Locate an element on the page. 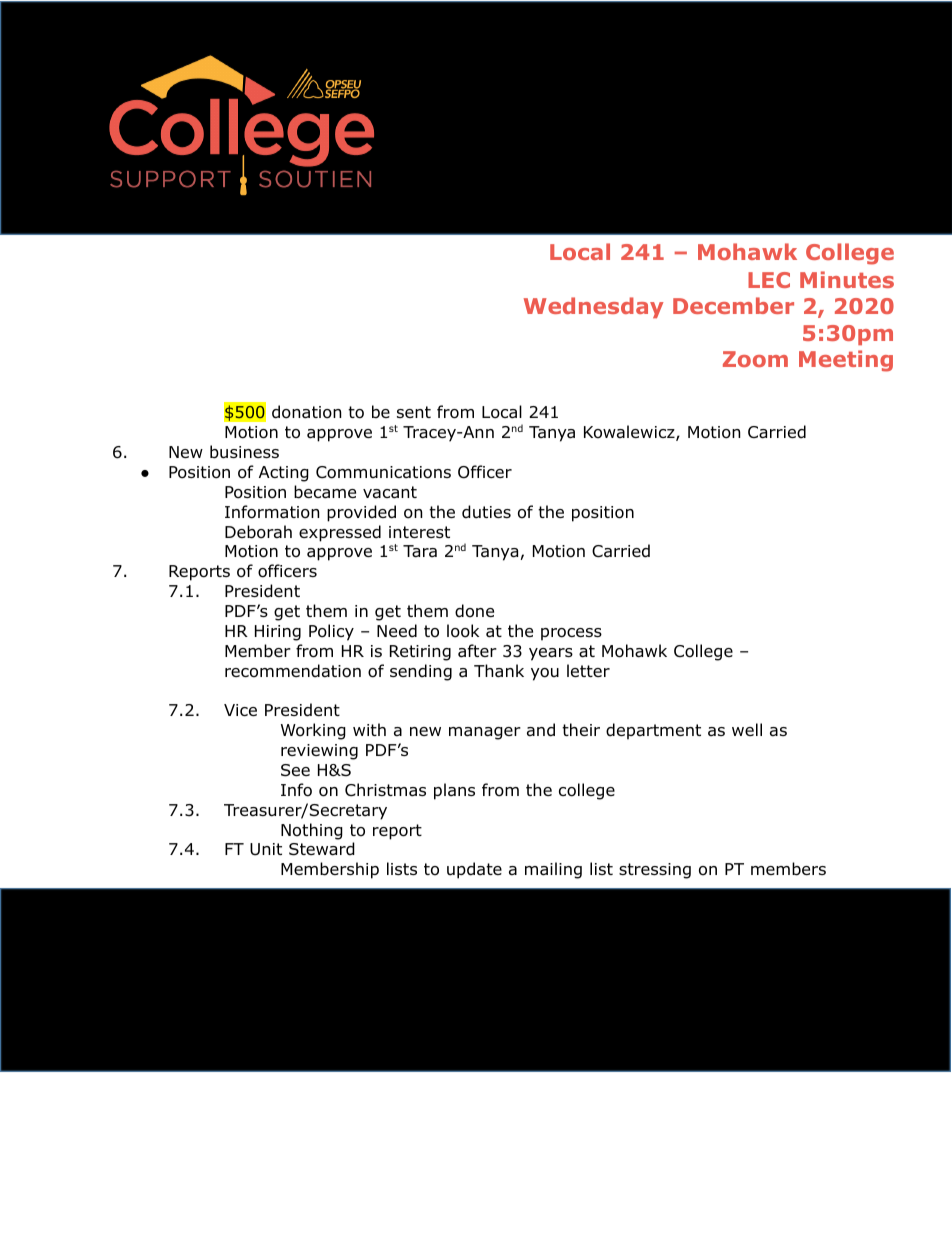  done is located at coordinates (474, 611).
